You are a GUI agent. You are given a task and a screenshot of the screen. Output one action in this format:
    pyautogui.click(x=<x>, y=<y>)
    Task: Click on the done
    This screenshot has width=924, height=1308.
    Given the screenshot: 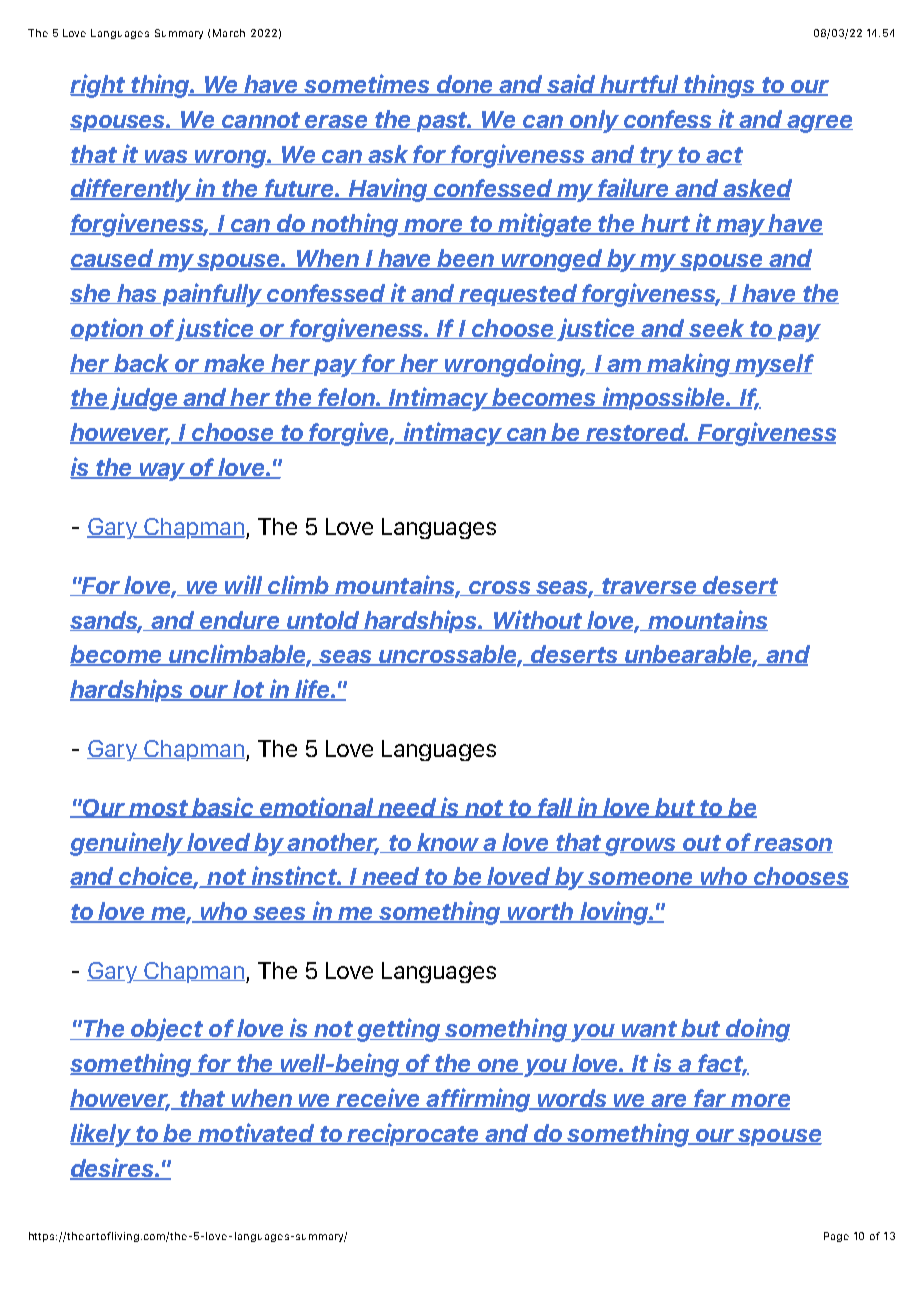 What is the action you would take?
    pyautogui.click(x=464, y=85)
